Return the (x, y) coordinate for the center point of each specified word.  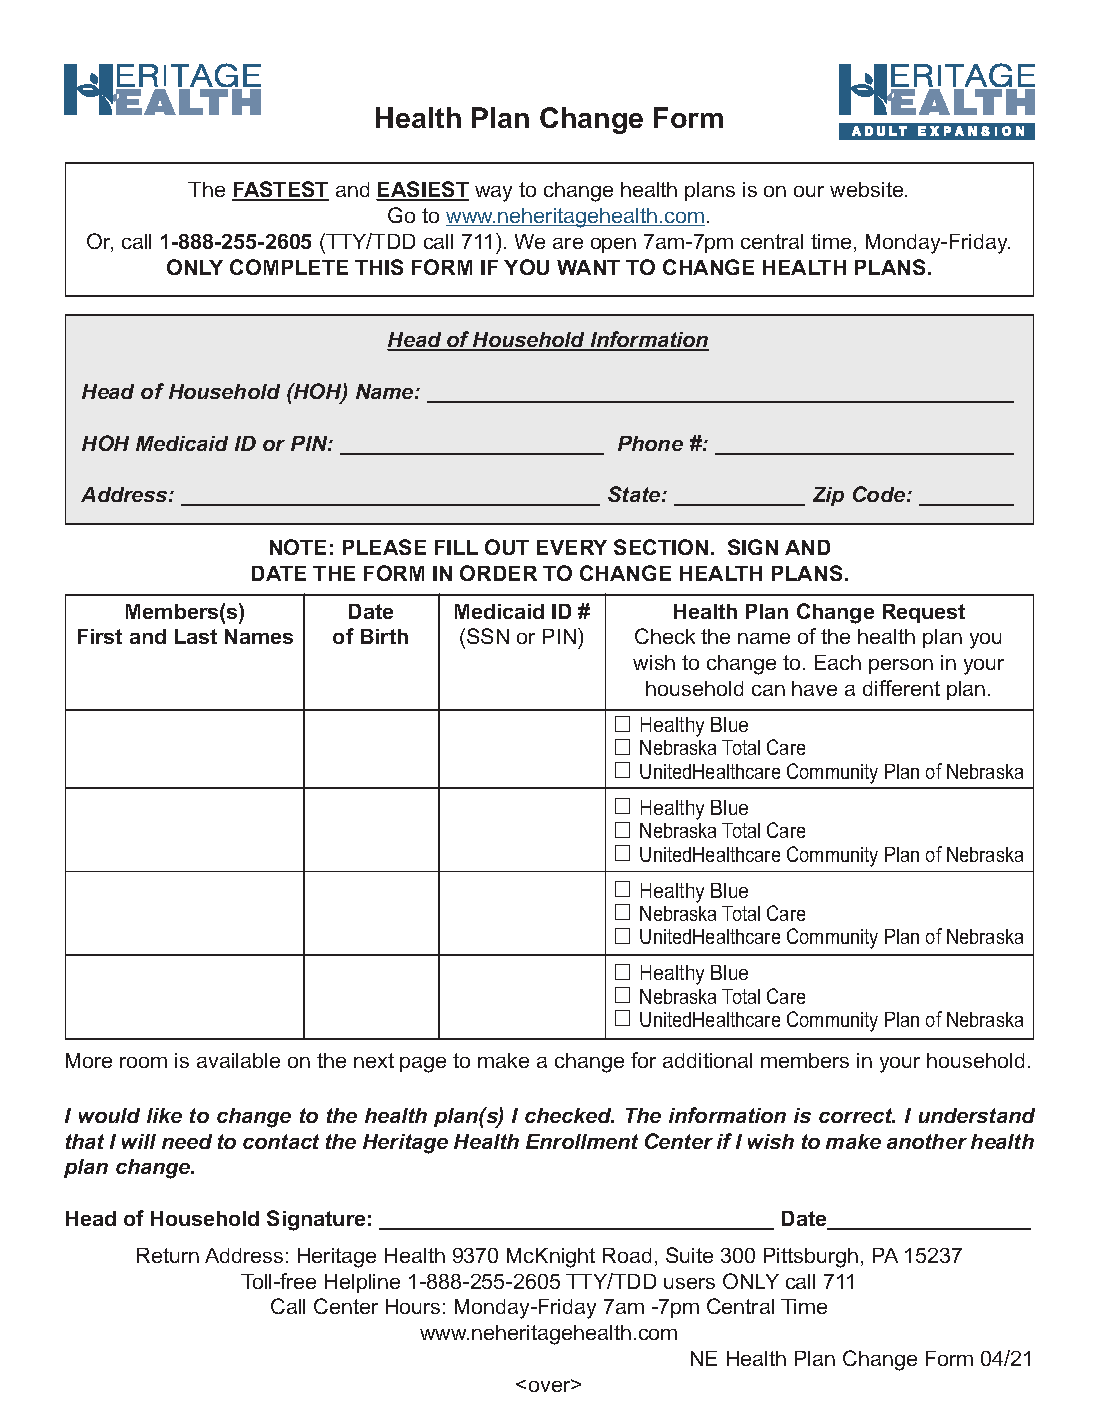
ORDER (498, 573)
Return (168, 1255)
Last (196, 636)
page (423, 1065)
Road (627, 1255)
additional (707, 1060)
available (238, 1060)
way (493, 194)
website (868, 189)
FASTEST (280, 190)
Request (924, 613)
